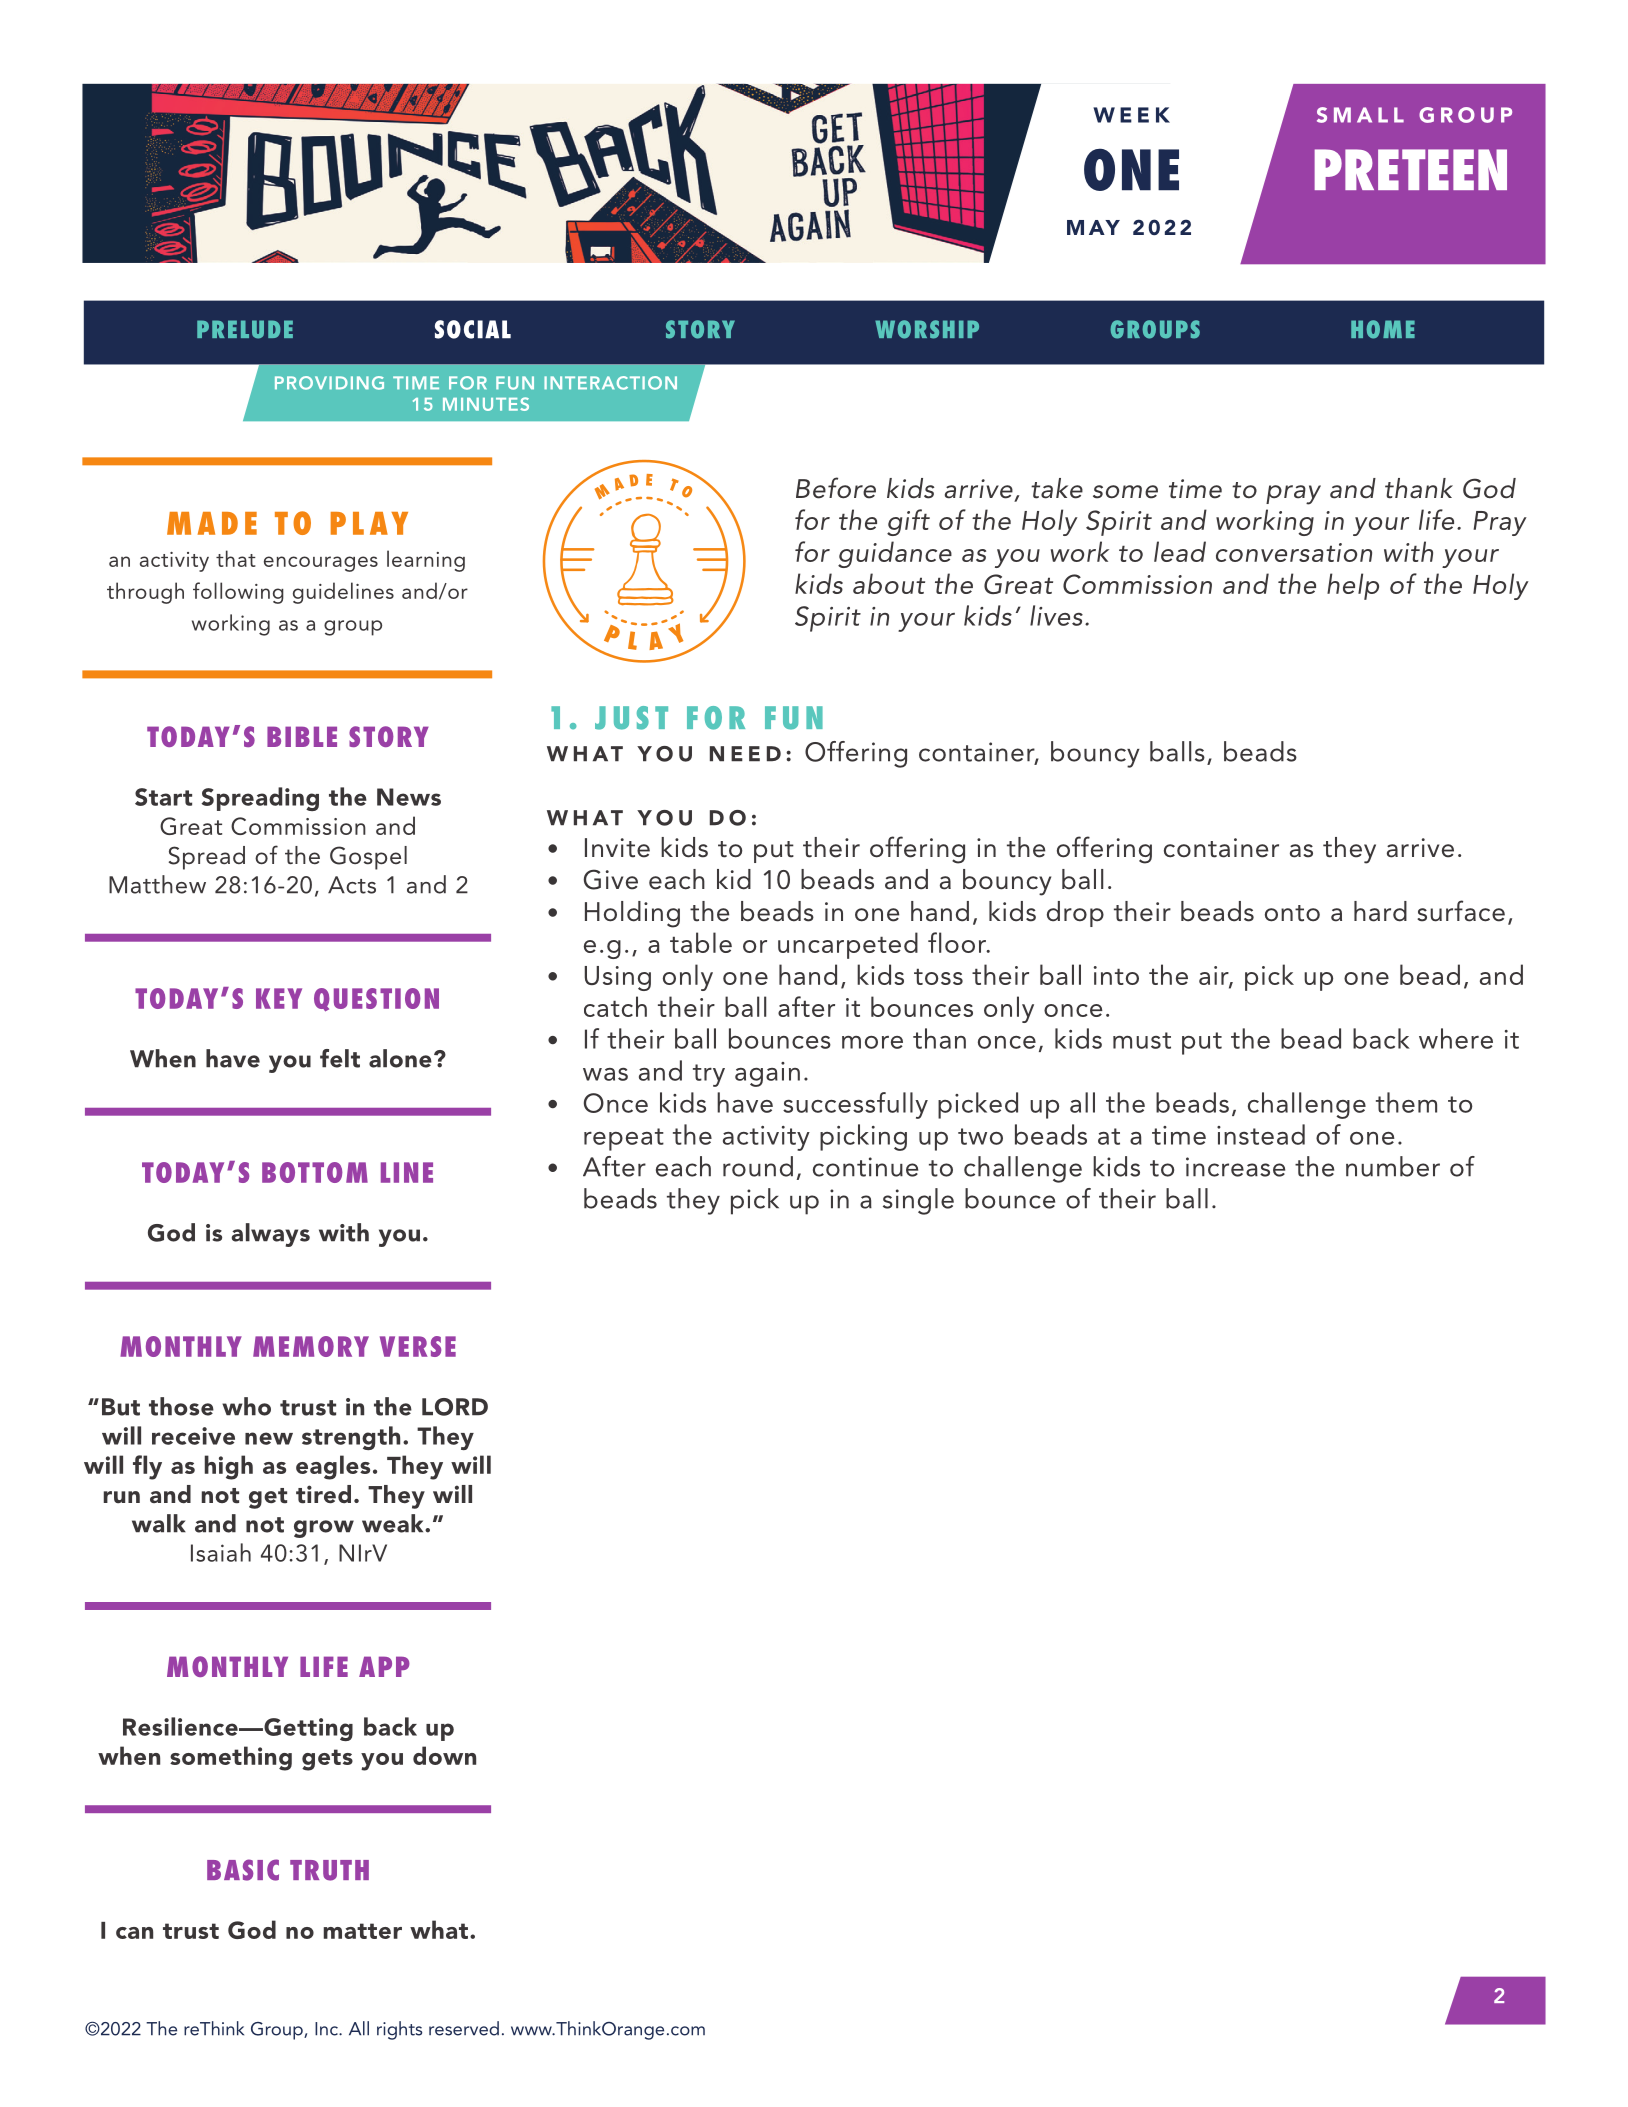 This document has height=2107, width=1628. Describe the element at coordinates (1360, 115) in the document. I see `SMALL` at that location.
